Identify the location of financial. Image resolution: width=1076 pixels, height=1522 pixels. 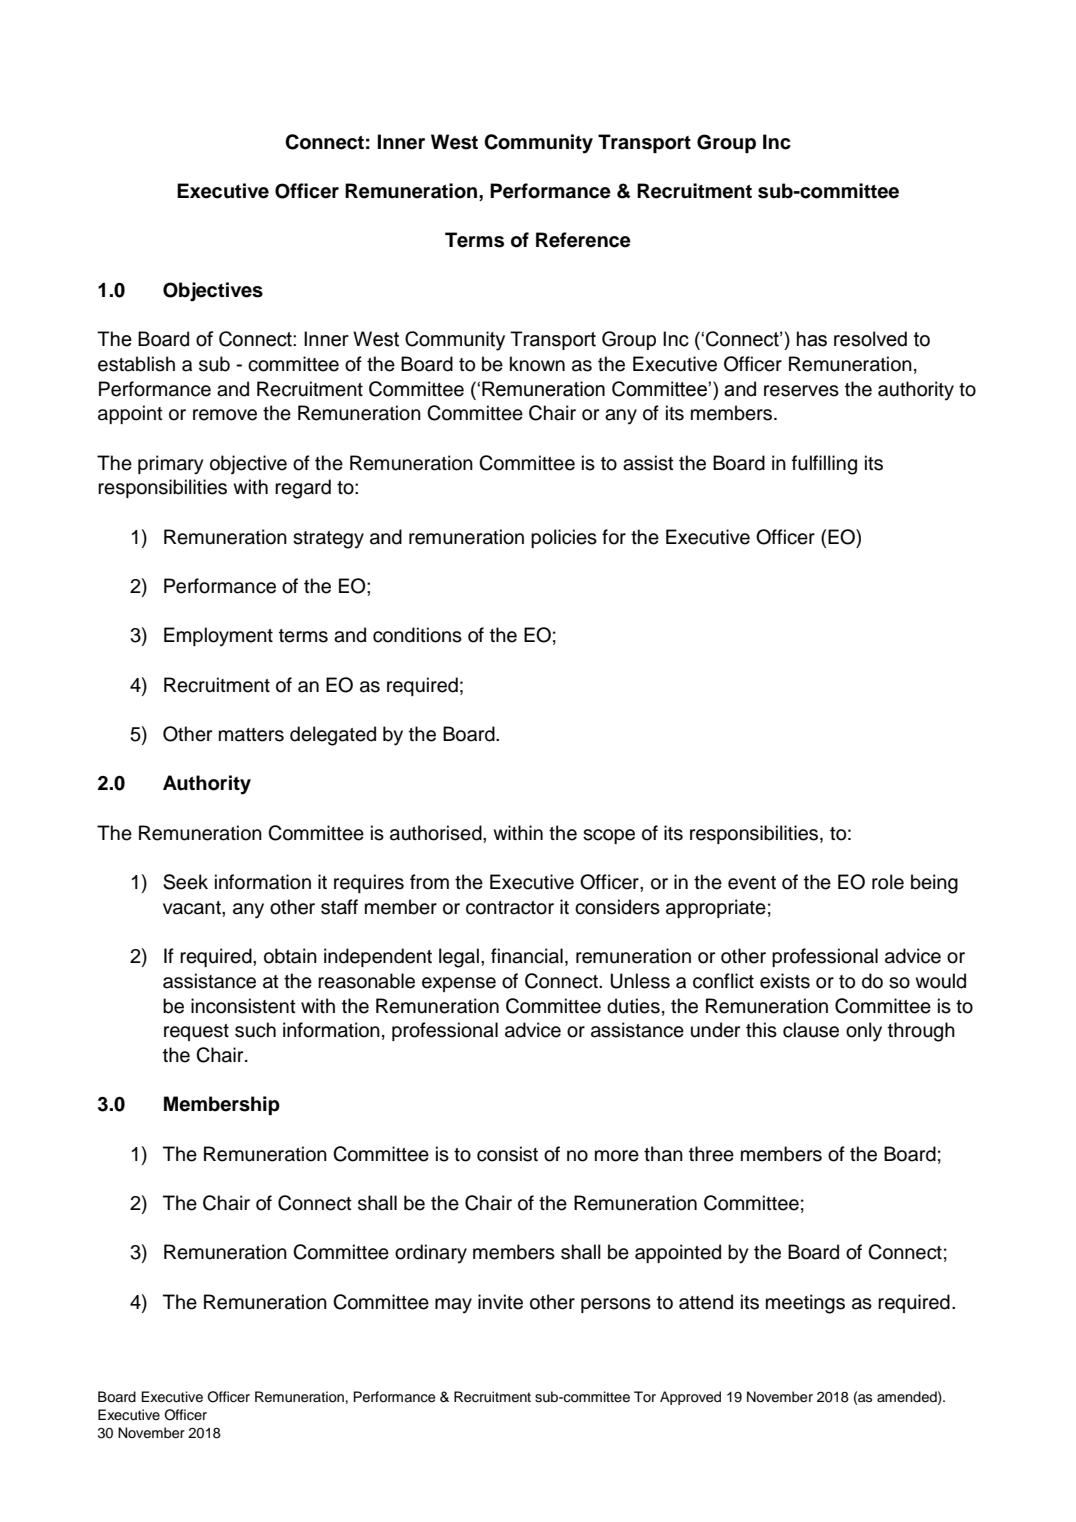
(527, 956).
